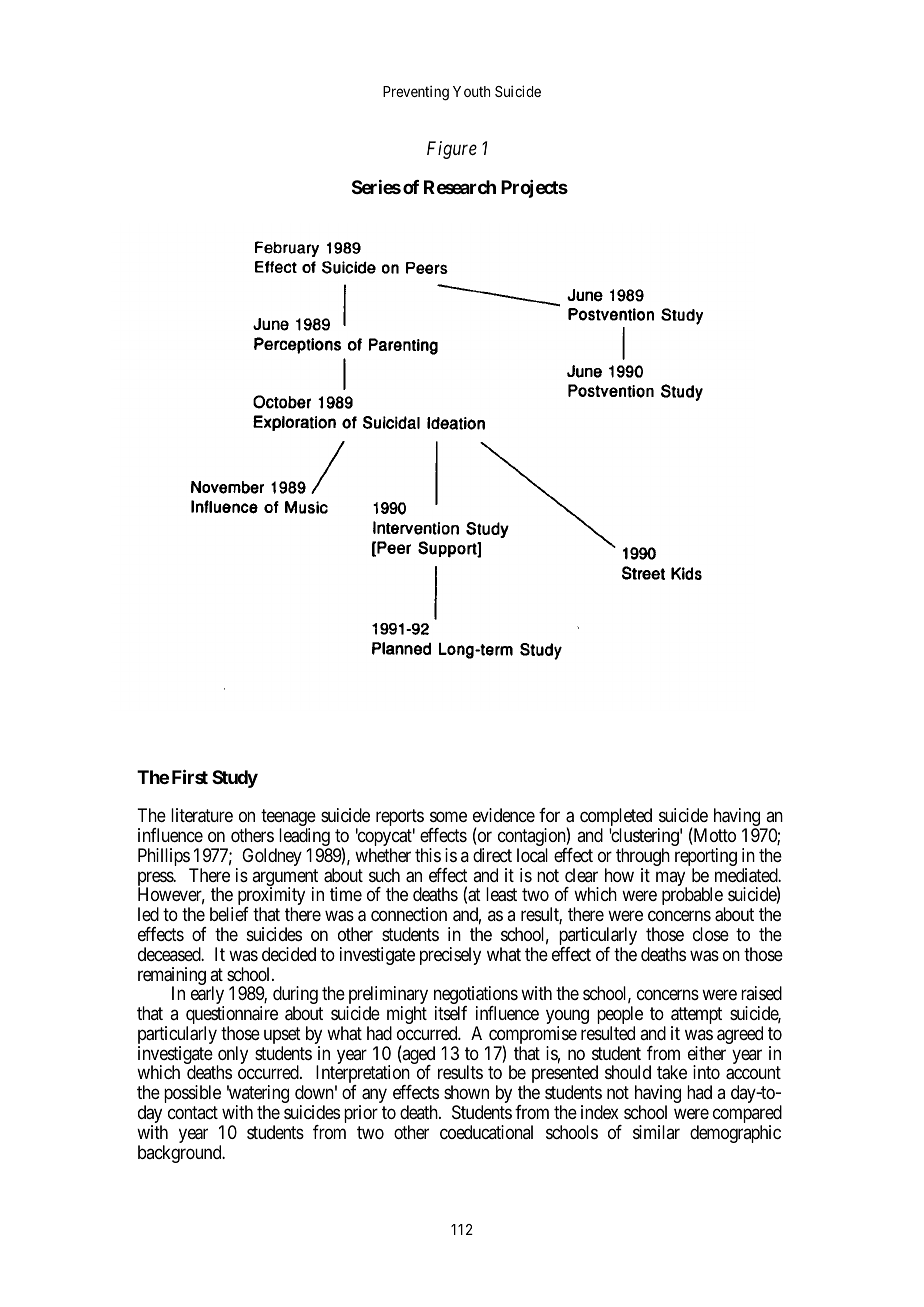 The width and height of the image is (924, 1307). Describe the element at coordinates (452, 150) in the image. I see `Figure` at that location.
